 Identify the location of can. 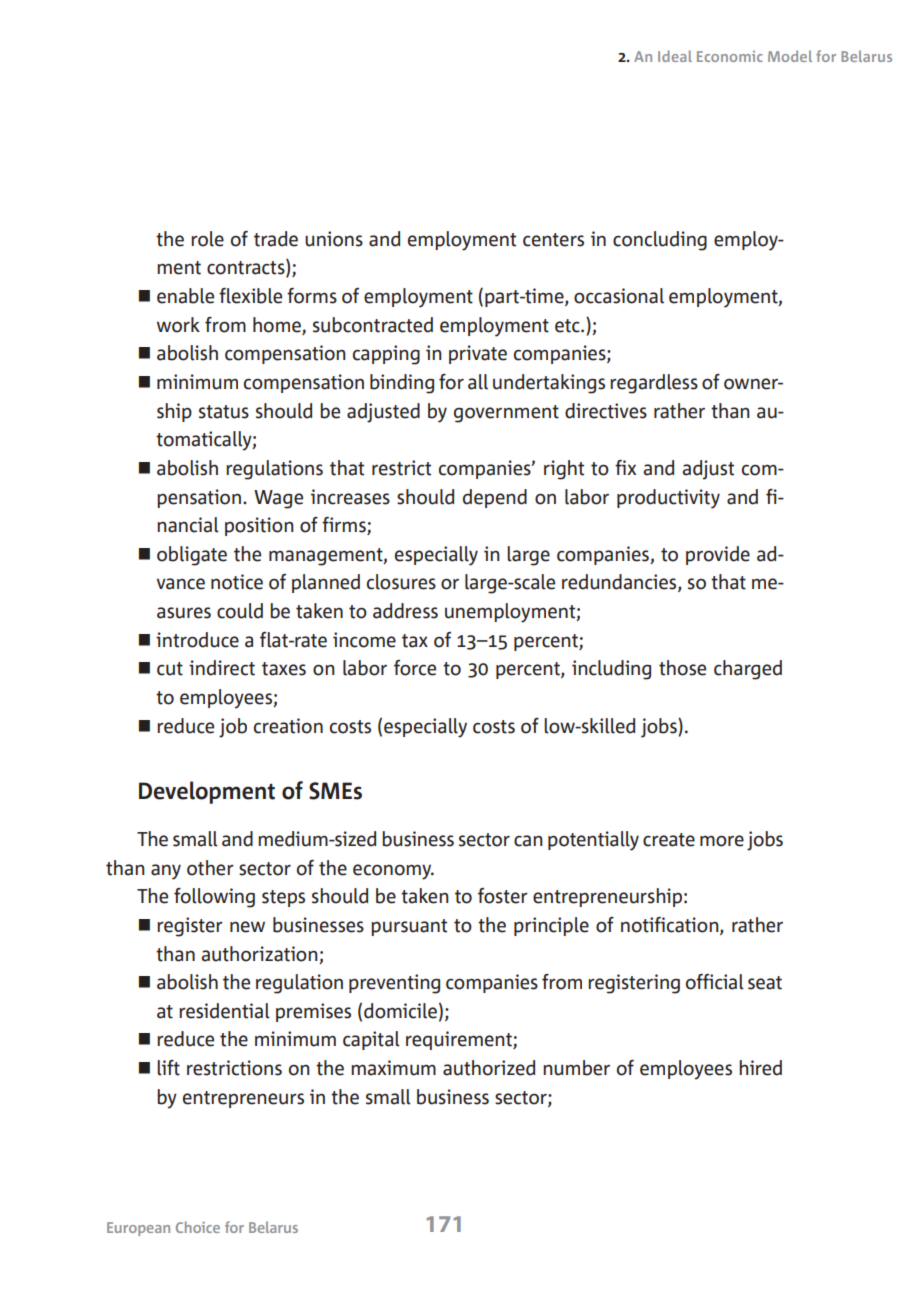
(528, 841).
